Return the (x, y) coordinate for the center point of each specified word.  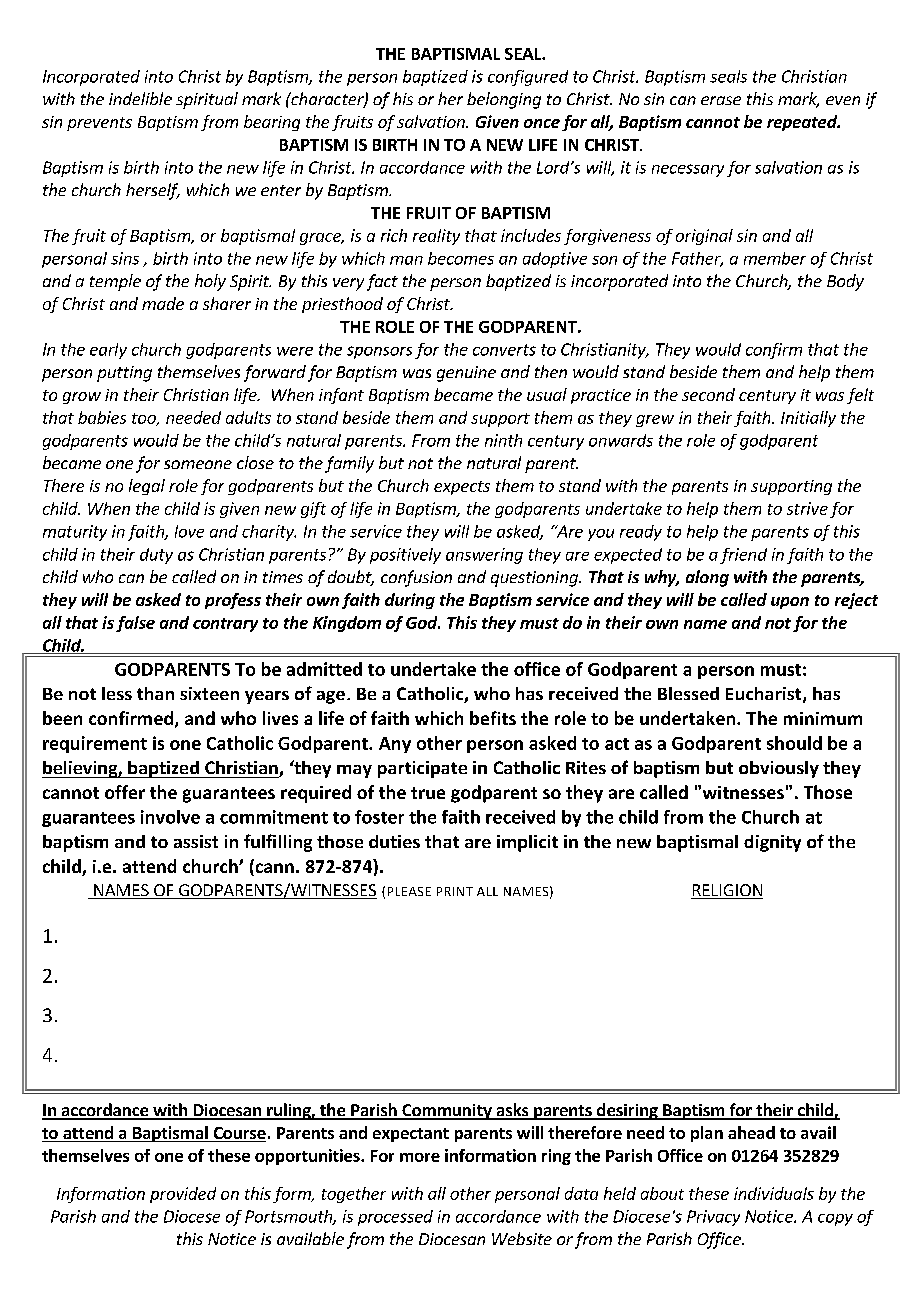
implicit (527, 843)
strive (807, 508)
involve (170, 817)
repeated (803, 123)
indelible (140, 98)
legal (147, 487)
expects (462, 488)
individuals (774, 1193)
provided (183, 1195)
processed (395, 1218)
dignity (772, 843)
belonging (504, 100)
